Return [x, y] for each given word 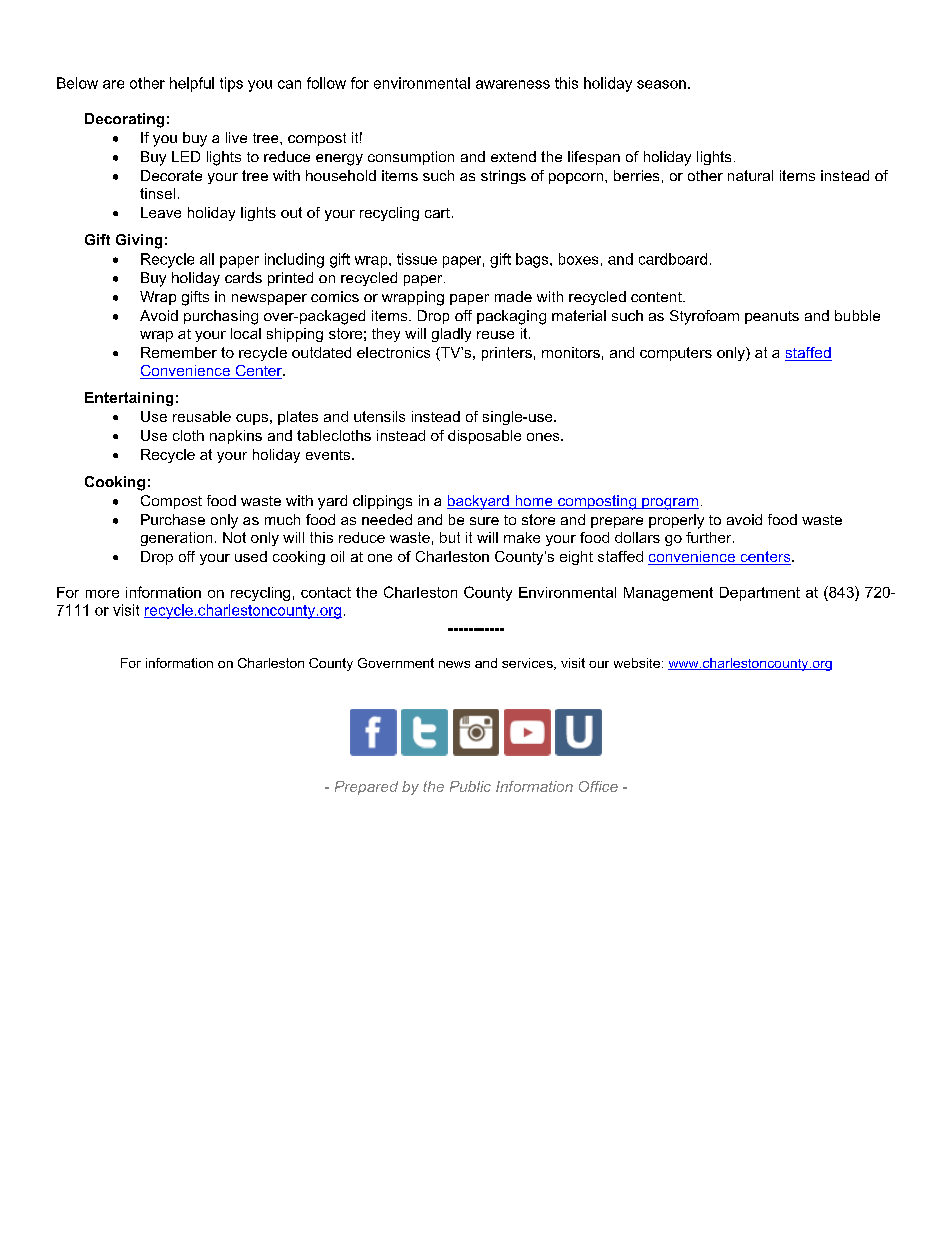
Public [470, 786]
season [661, 84]
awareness [513, 84]
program [669, 504]
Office [598, 786]
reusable [202, 416]
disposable [484, 437]
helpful [192, 84]
